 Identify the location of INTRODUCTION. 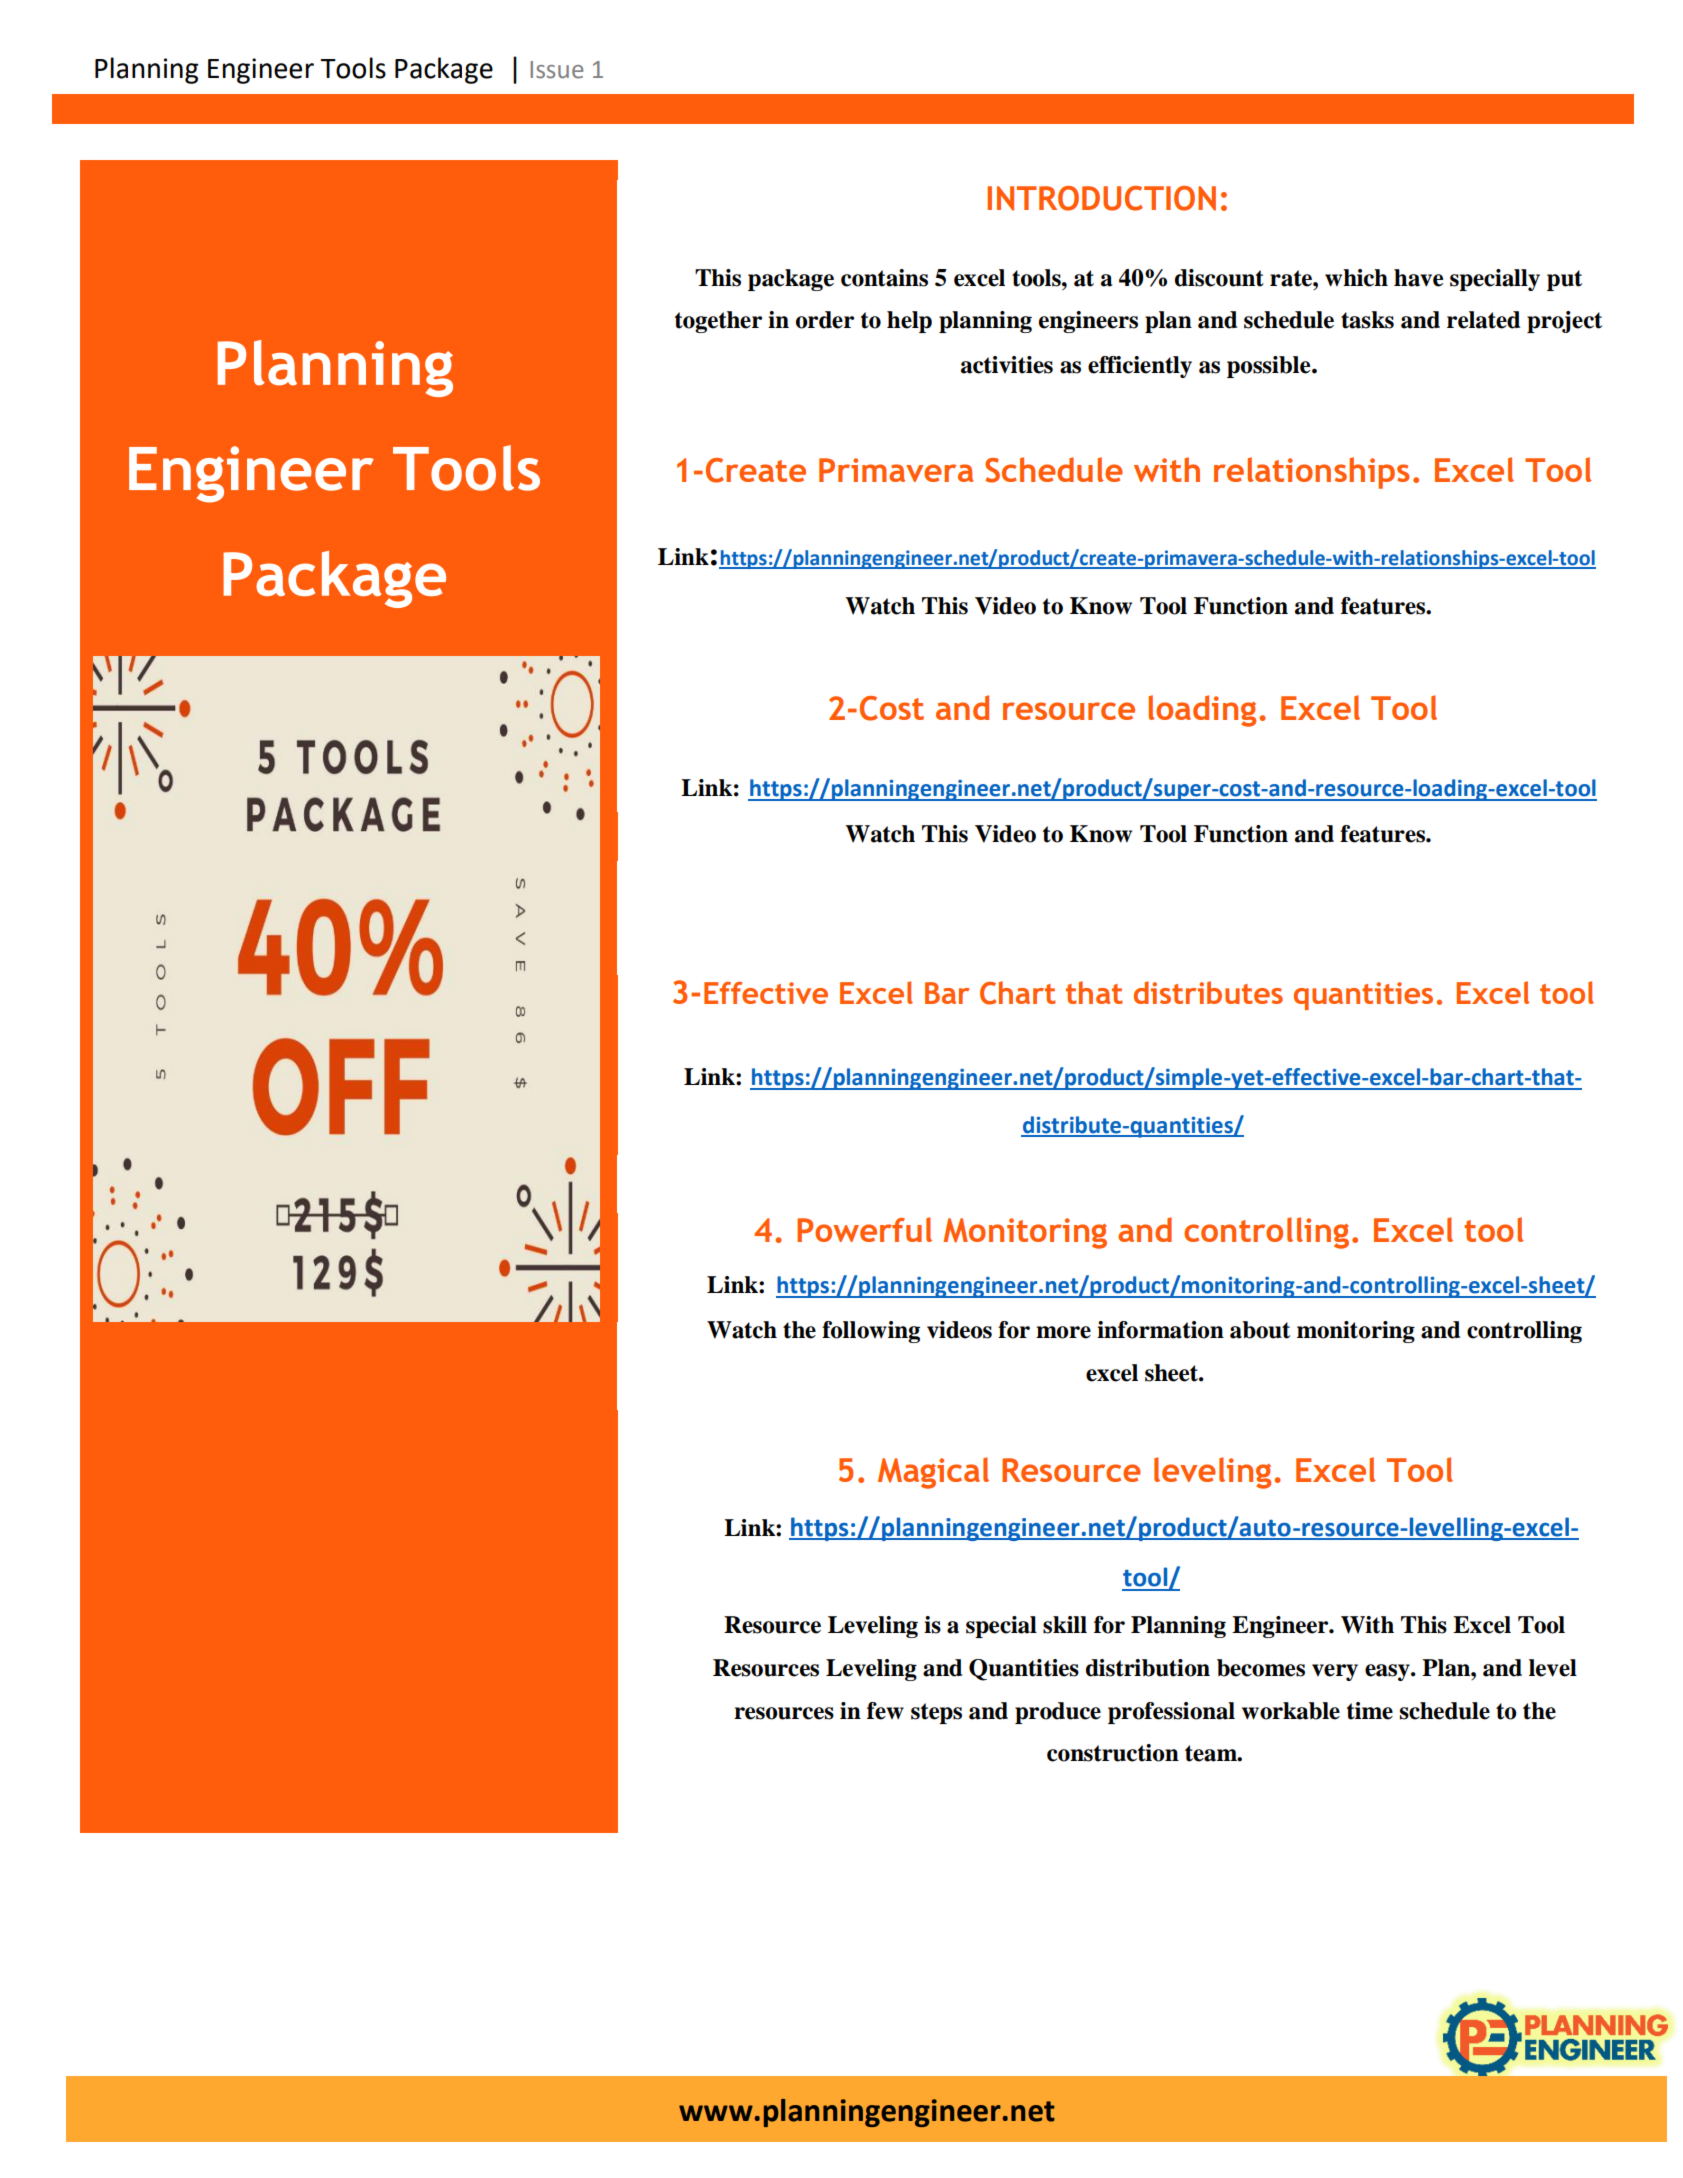
(1101, 198).
